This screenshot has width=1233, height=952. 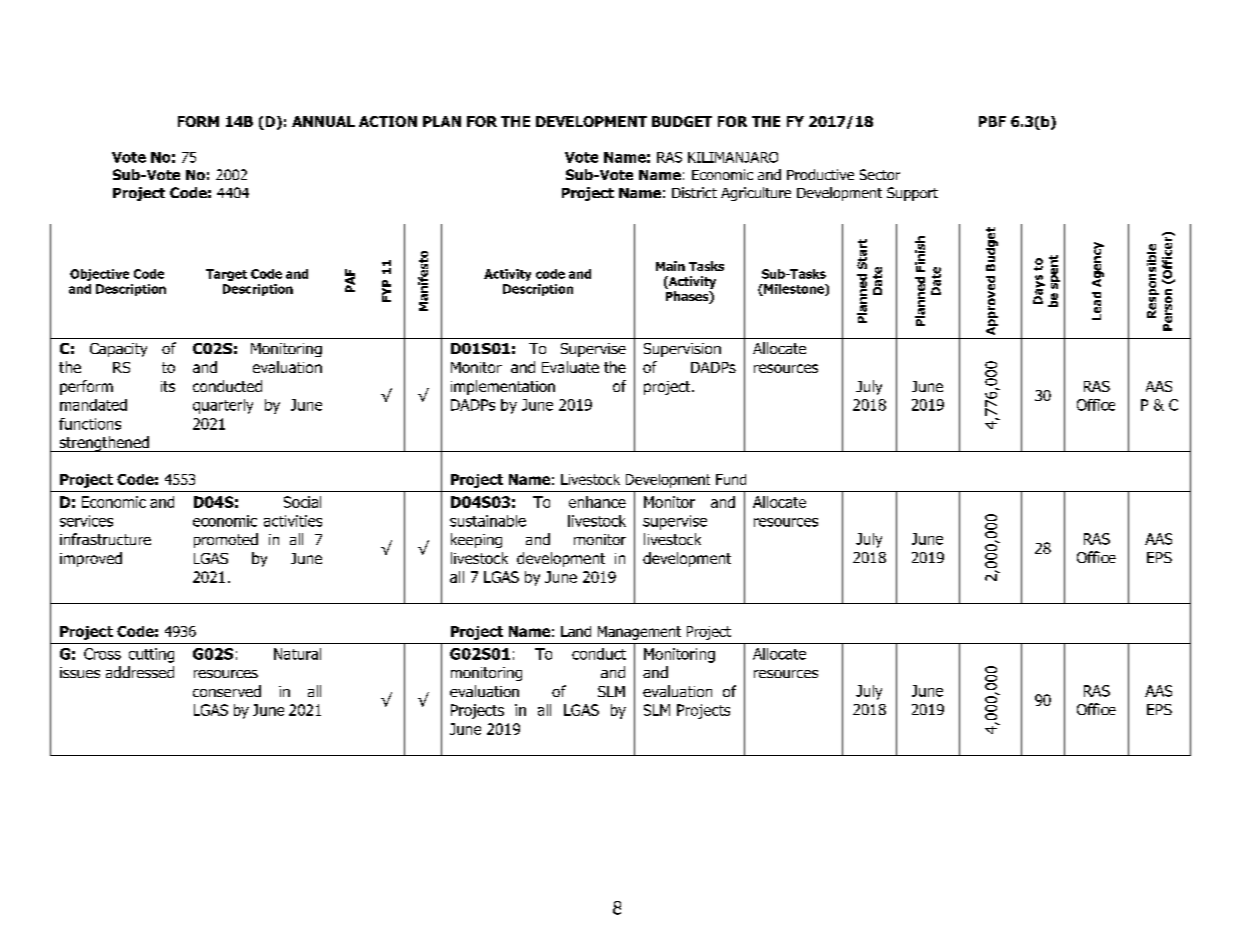 What do you see at coordinates (731, 479) in the screenshot?
I see `Fund` at bounding box center [731, 479].
